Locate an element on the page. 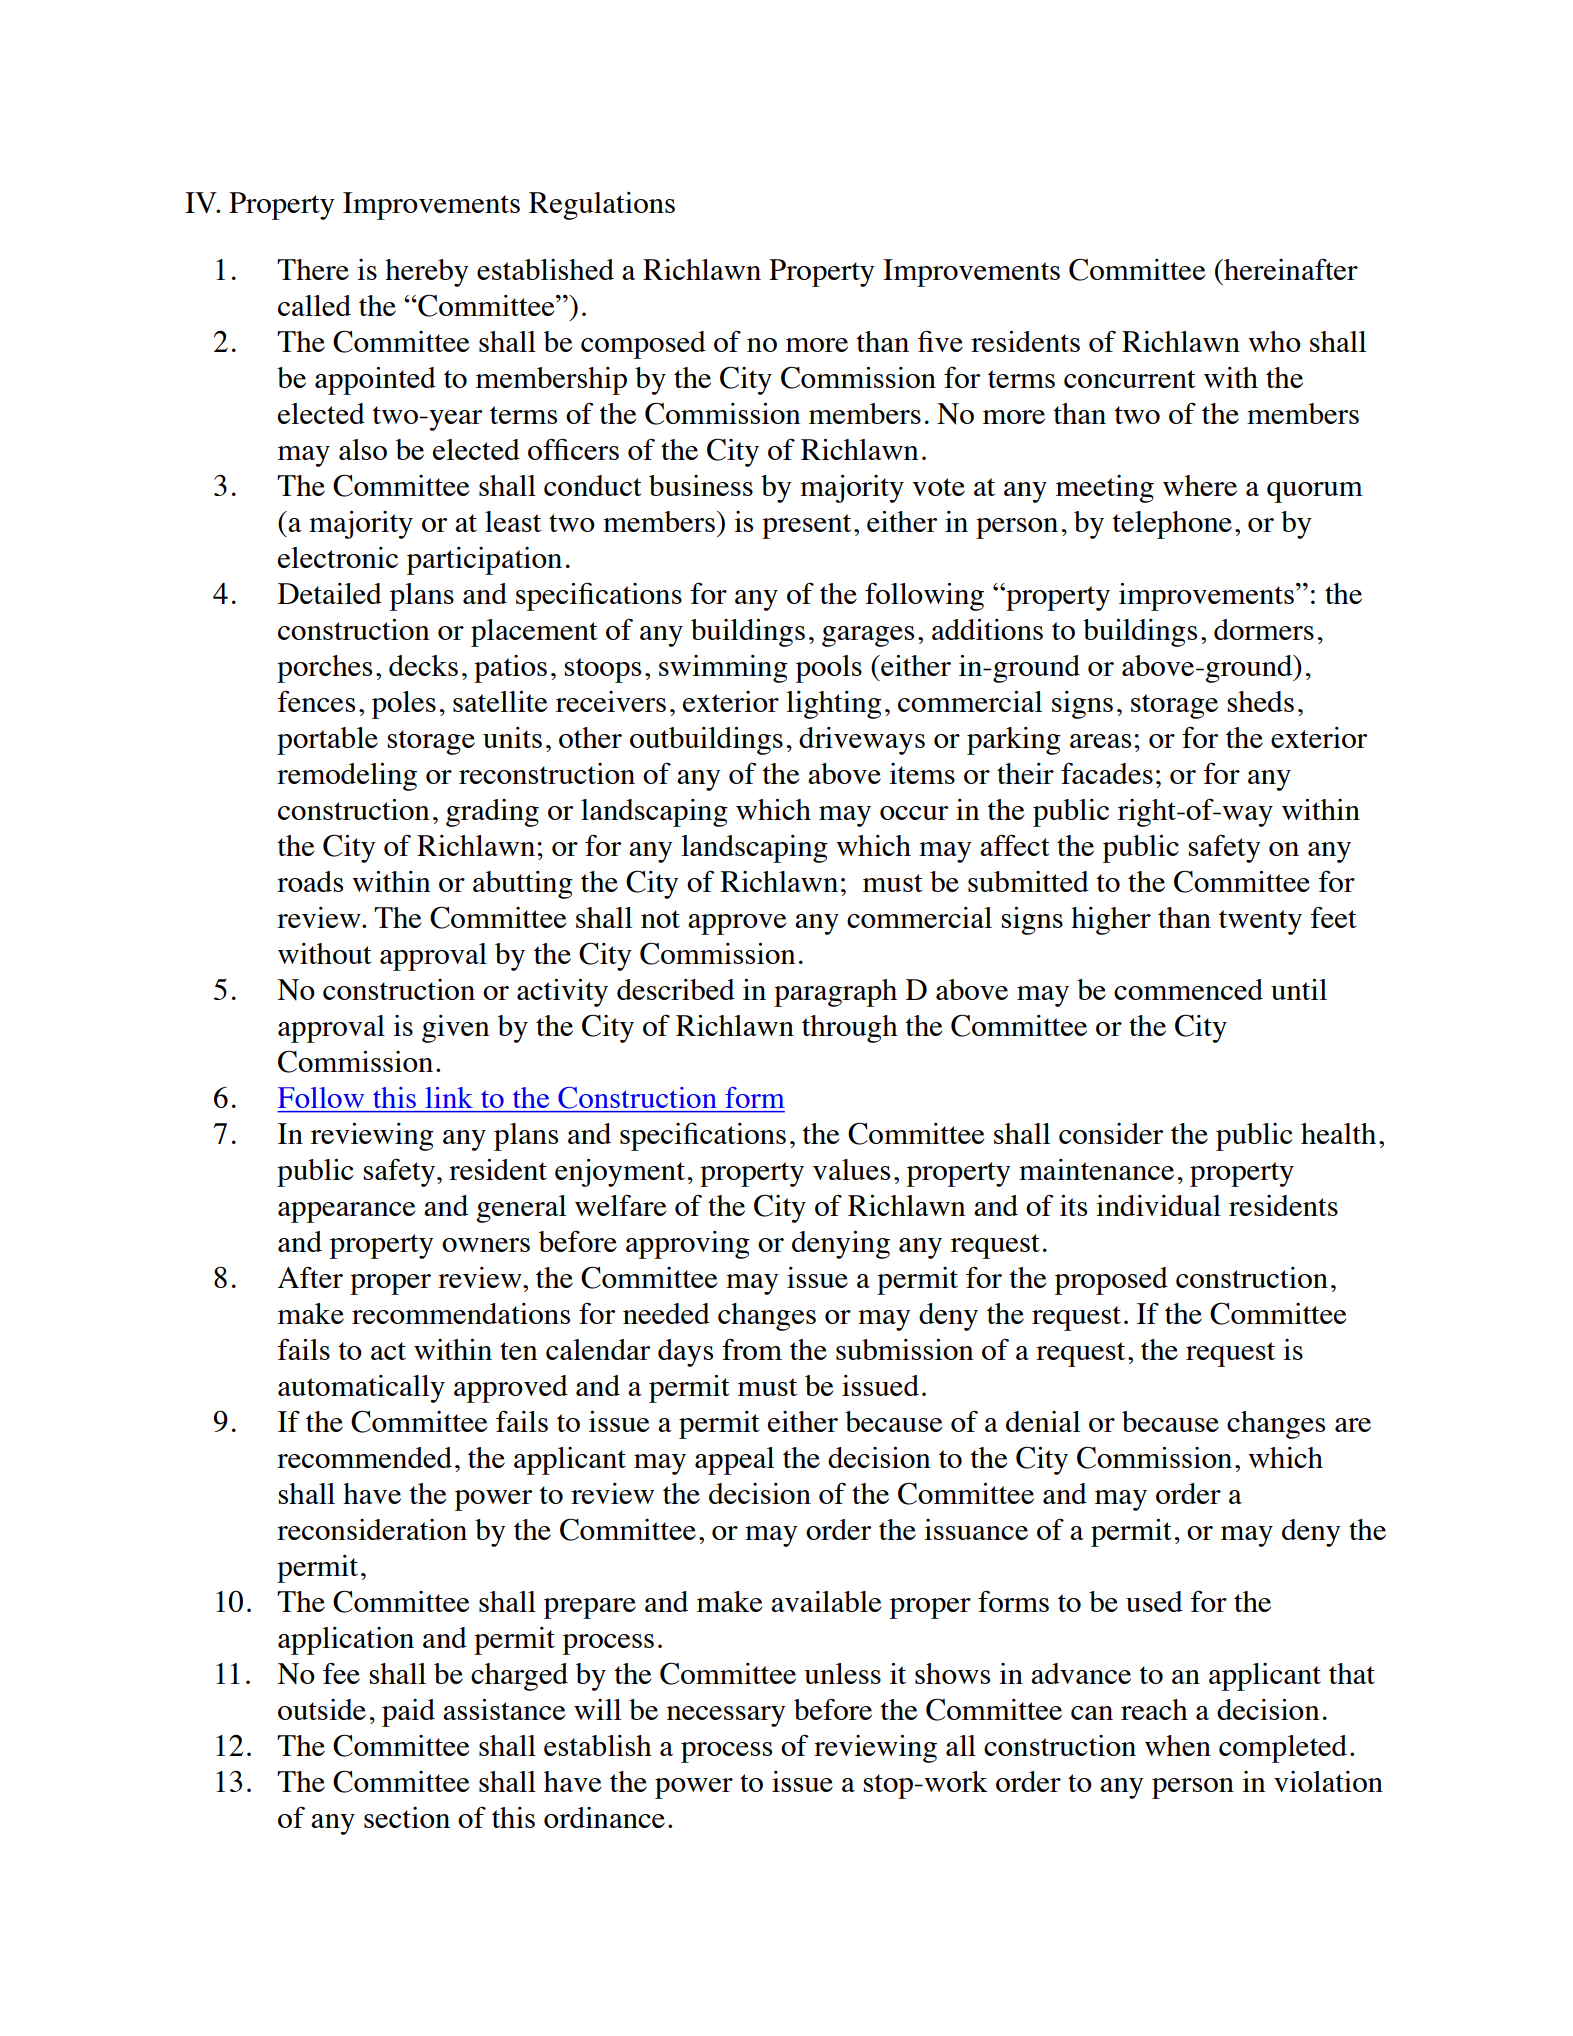 The width and height of the page is (1573, 2036). sheds is located at coordinates (1260, 701).
